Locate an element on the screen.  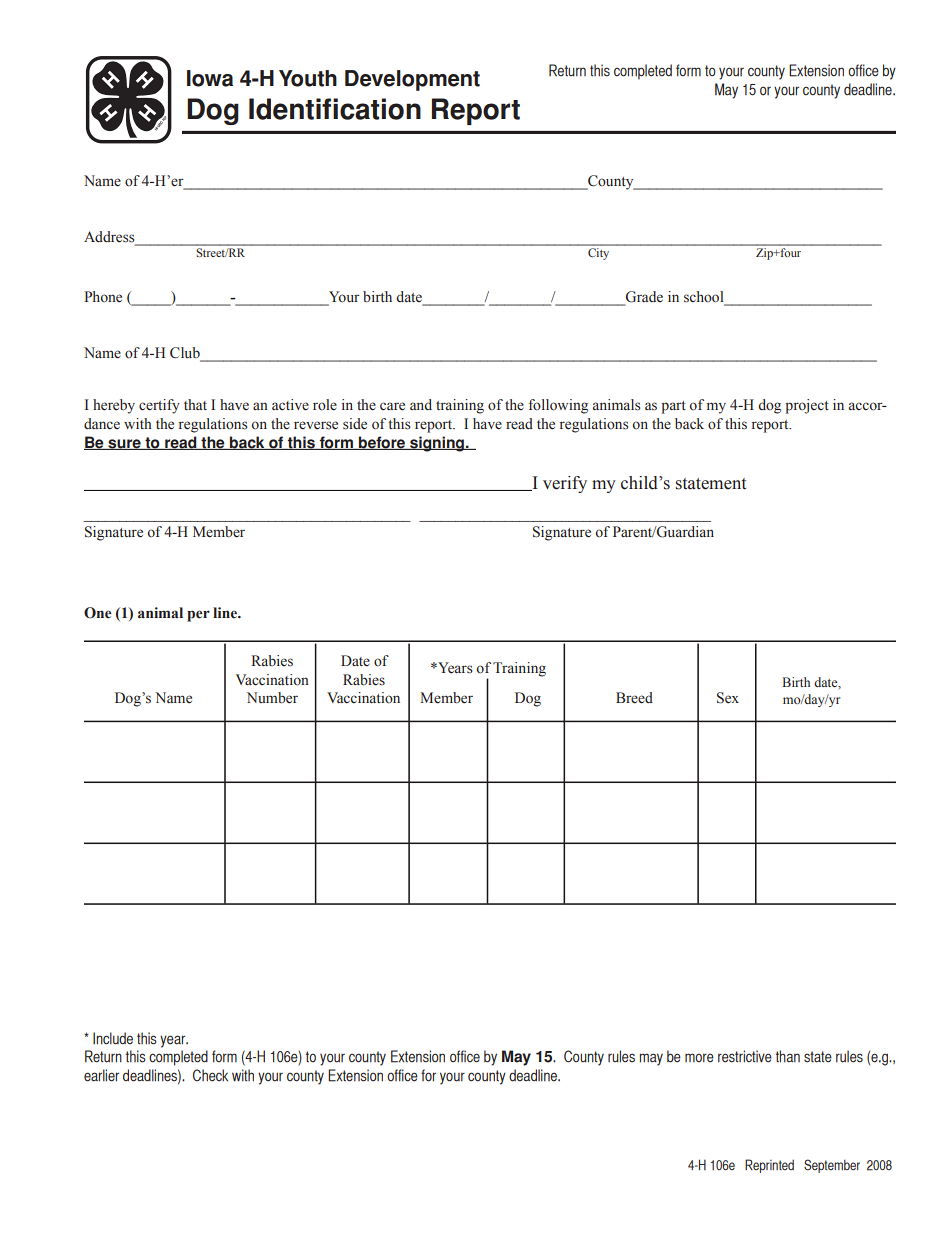
per is located at coordinates (198, 616).
